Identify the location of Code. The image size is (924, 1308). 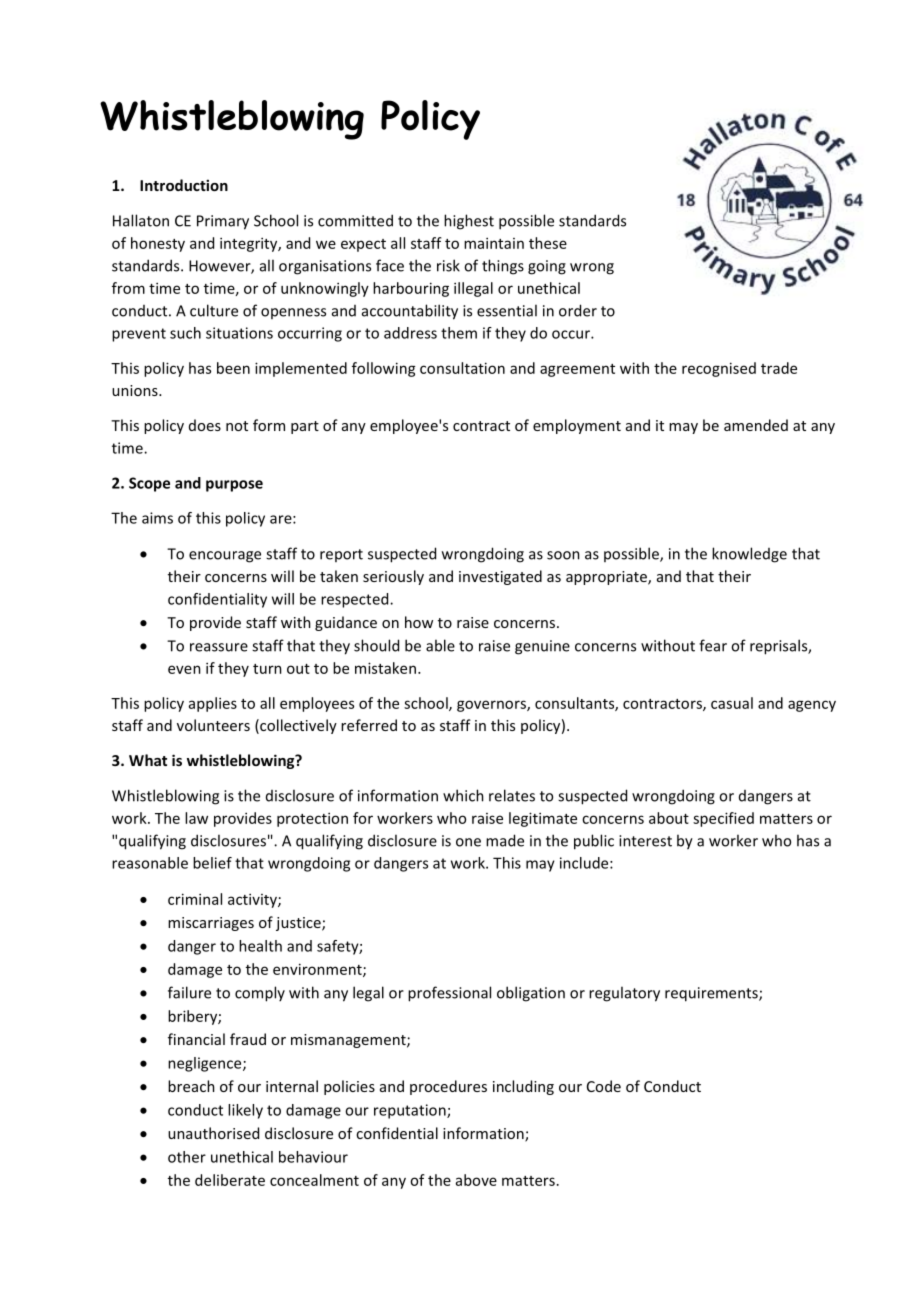
(604, 1086).
